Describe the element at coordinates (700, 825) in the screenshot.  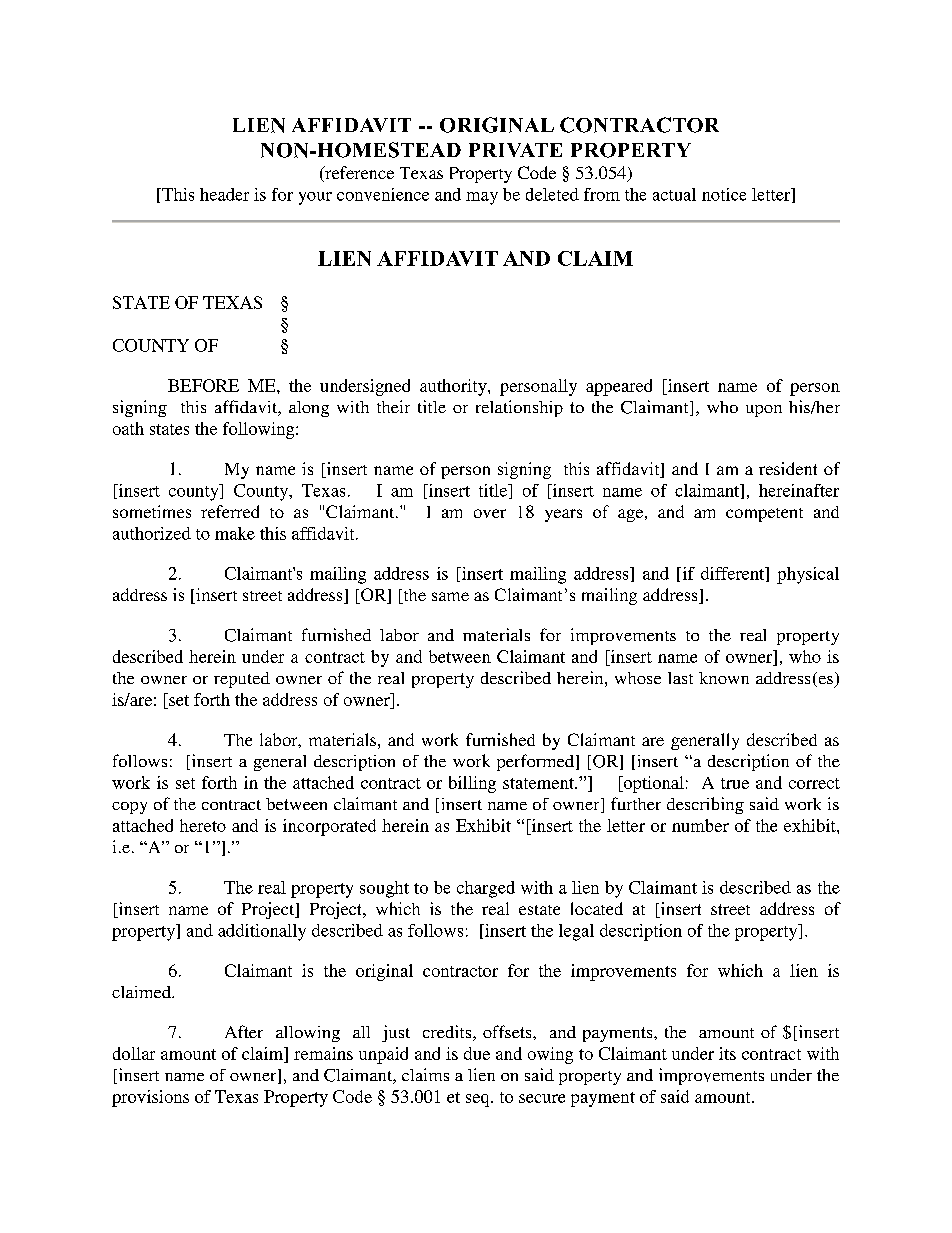
I see `number` at that location.
